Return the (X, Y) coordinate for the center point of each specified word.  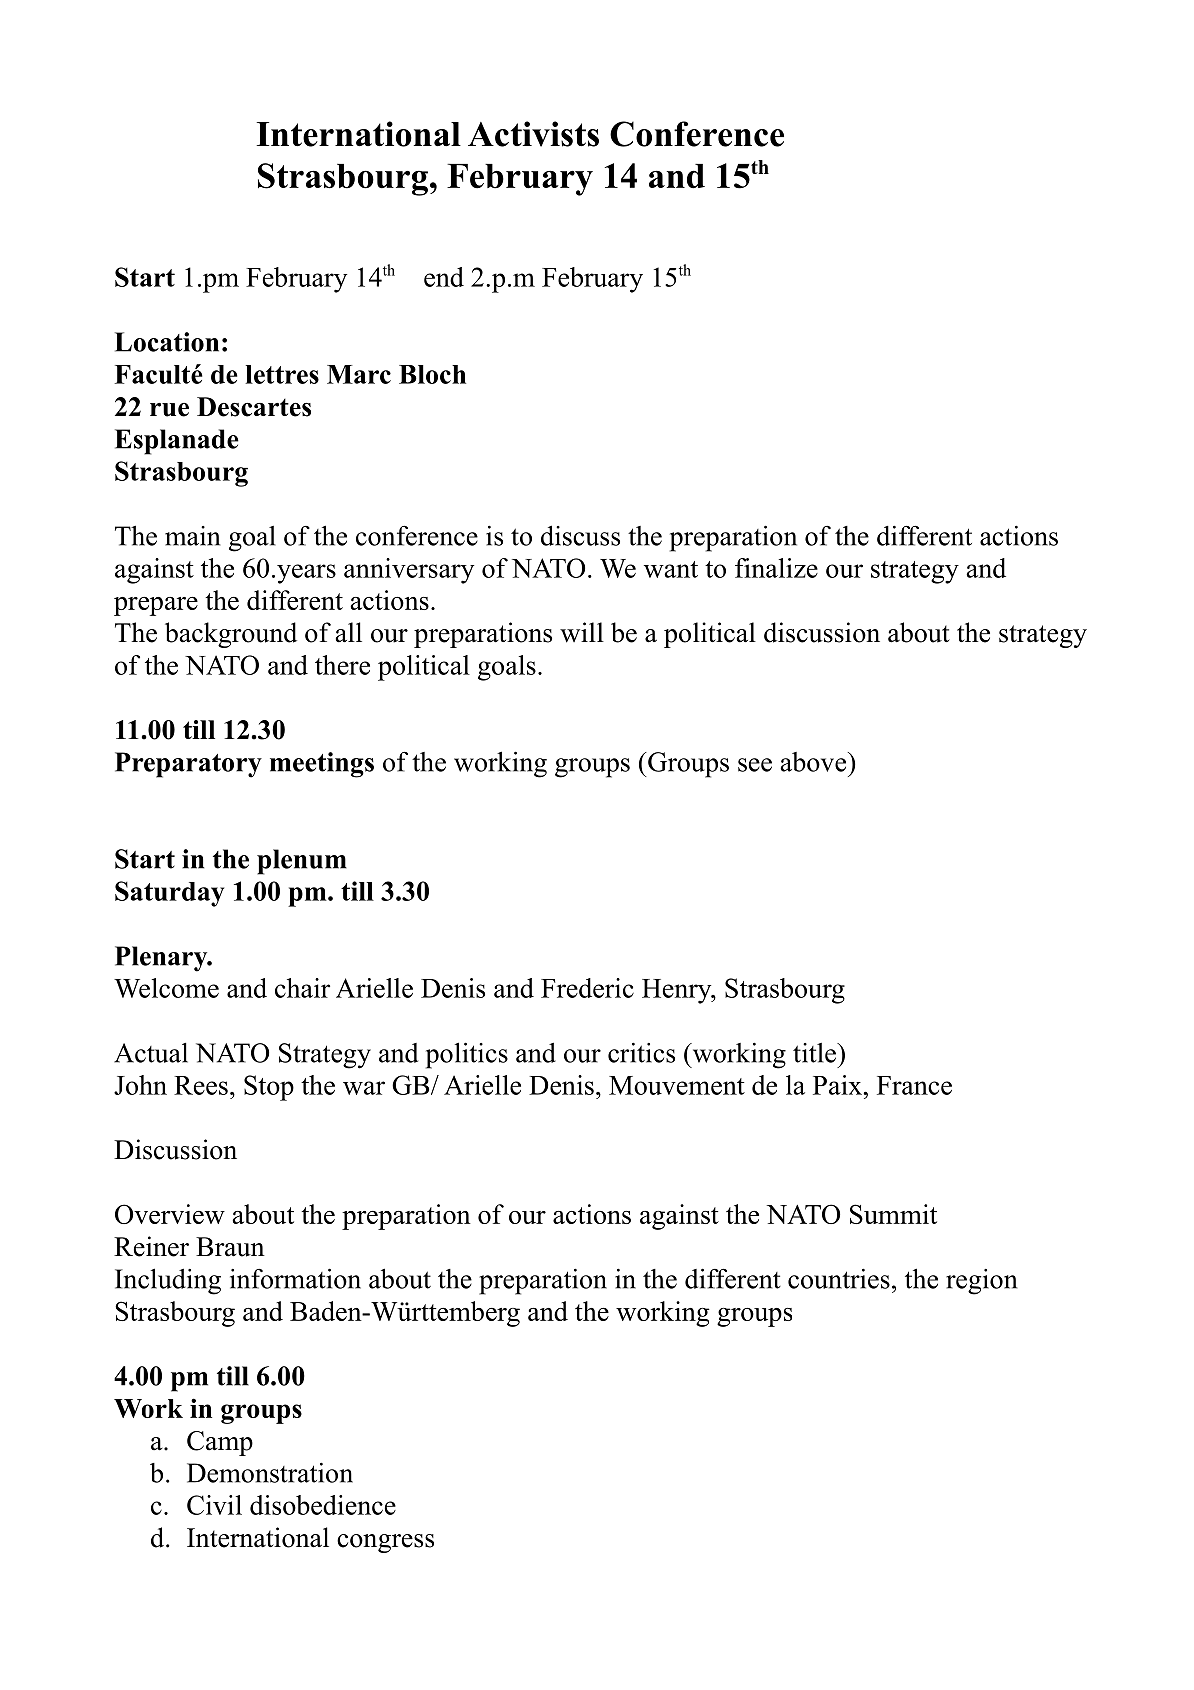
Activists (533, 134)
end (444, 277)
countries (839, 1279)
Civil (214, 1505)
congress (385, 1543)
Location (167, 342)
